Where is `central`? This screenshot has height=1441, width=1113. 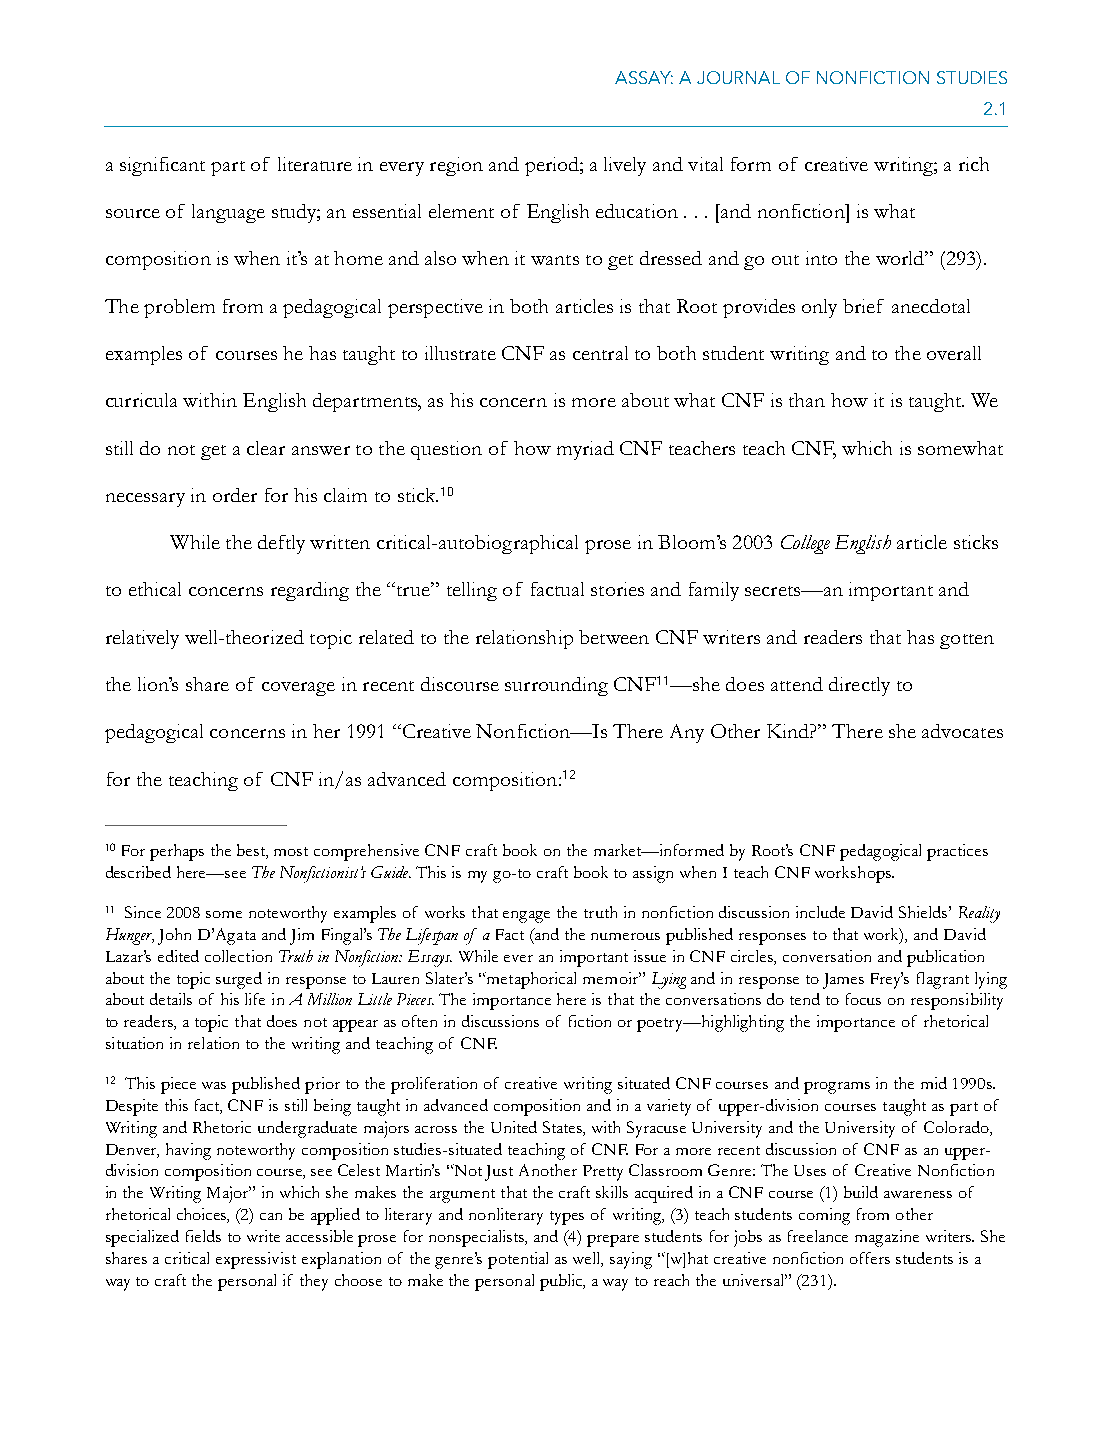
central is located at coordinates (600, 353).
